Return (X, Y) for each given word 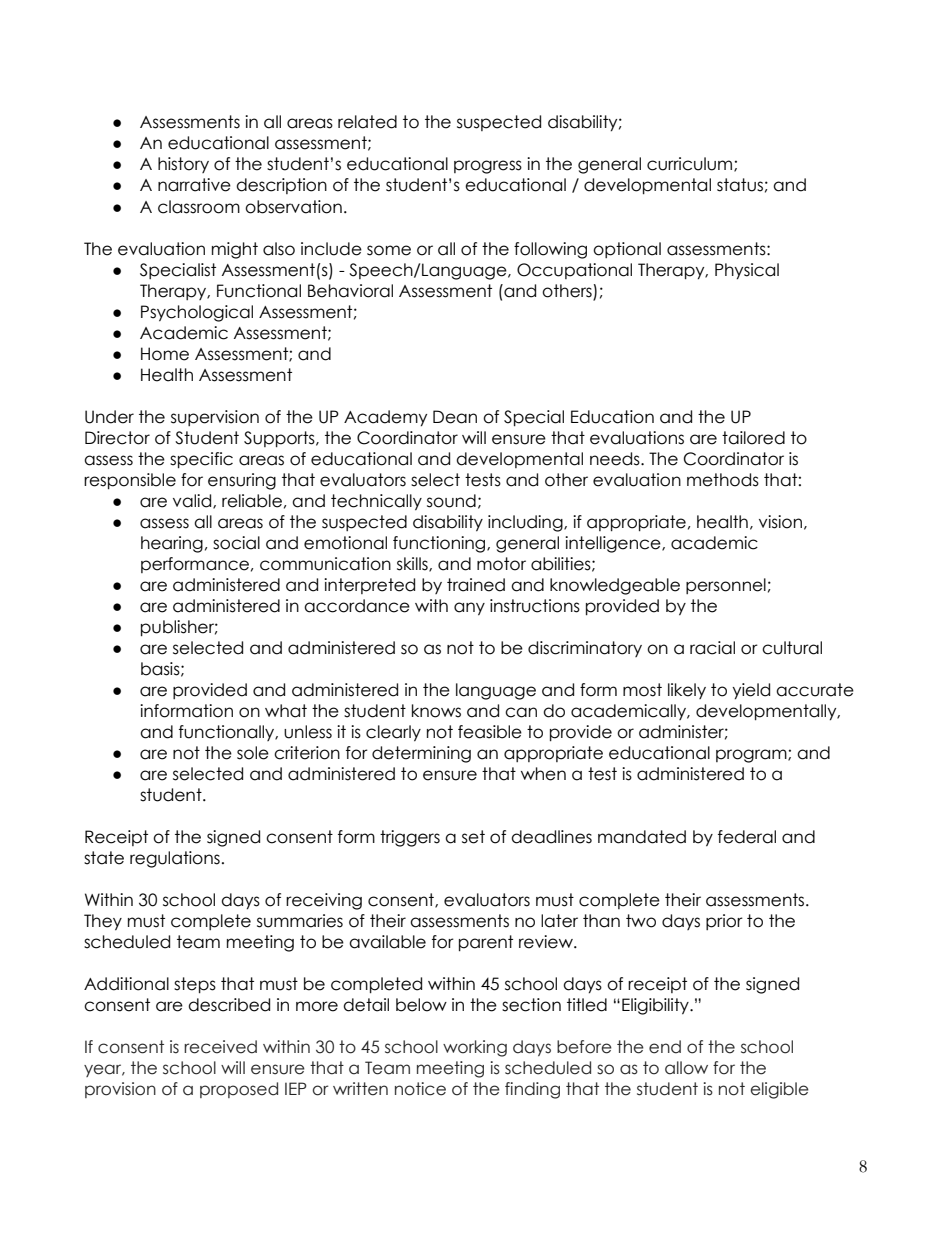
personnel (726, 586)
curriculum (691, 164)
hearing (172, 544)
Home (165, 354)
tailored (753, 438)
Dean (455, 417)
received (220, 1047)
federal (747, 837)
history (183, 165)
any (469, 609)
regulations (175, 859)
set (473, 837)
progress (488, 167)
